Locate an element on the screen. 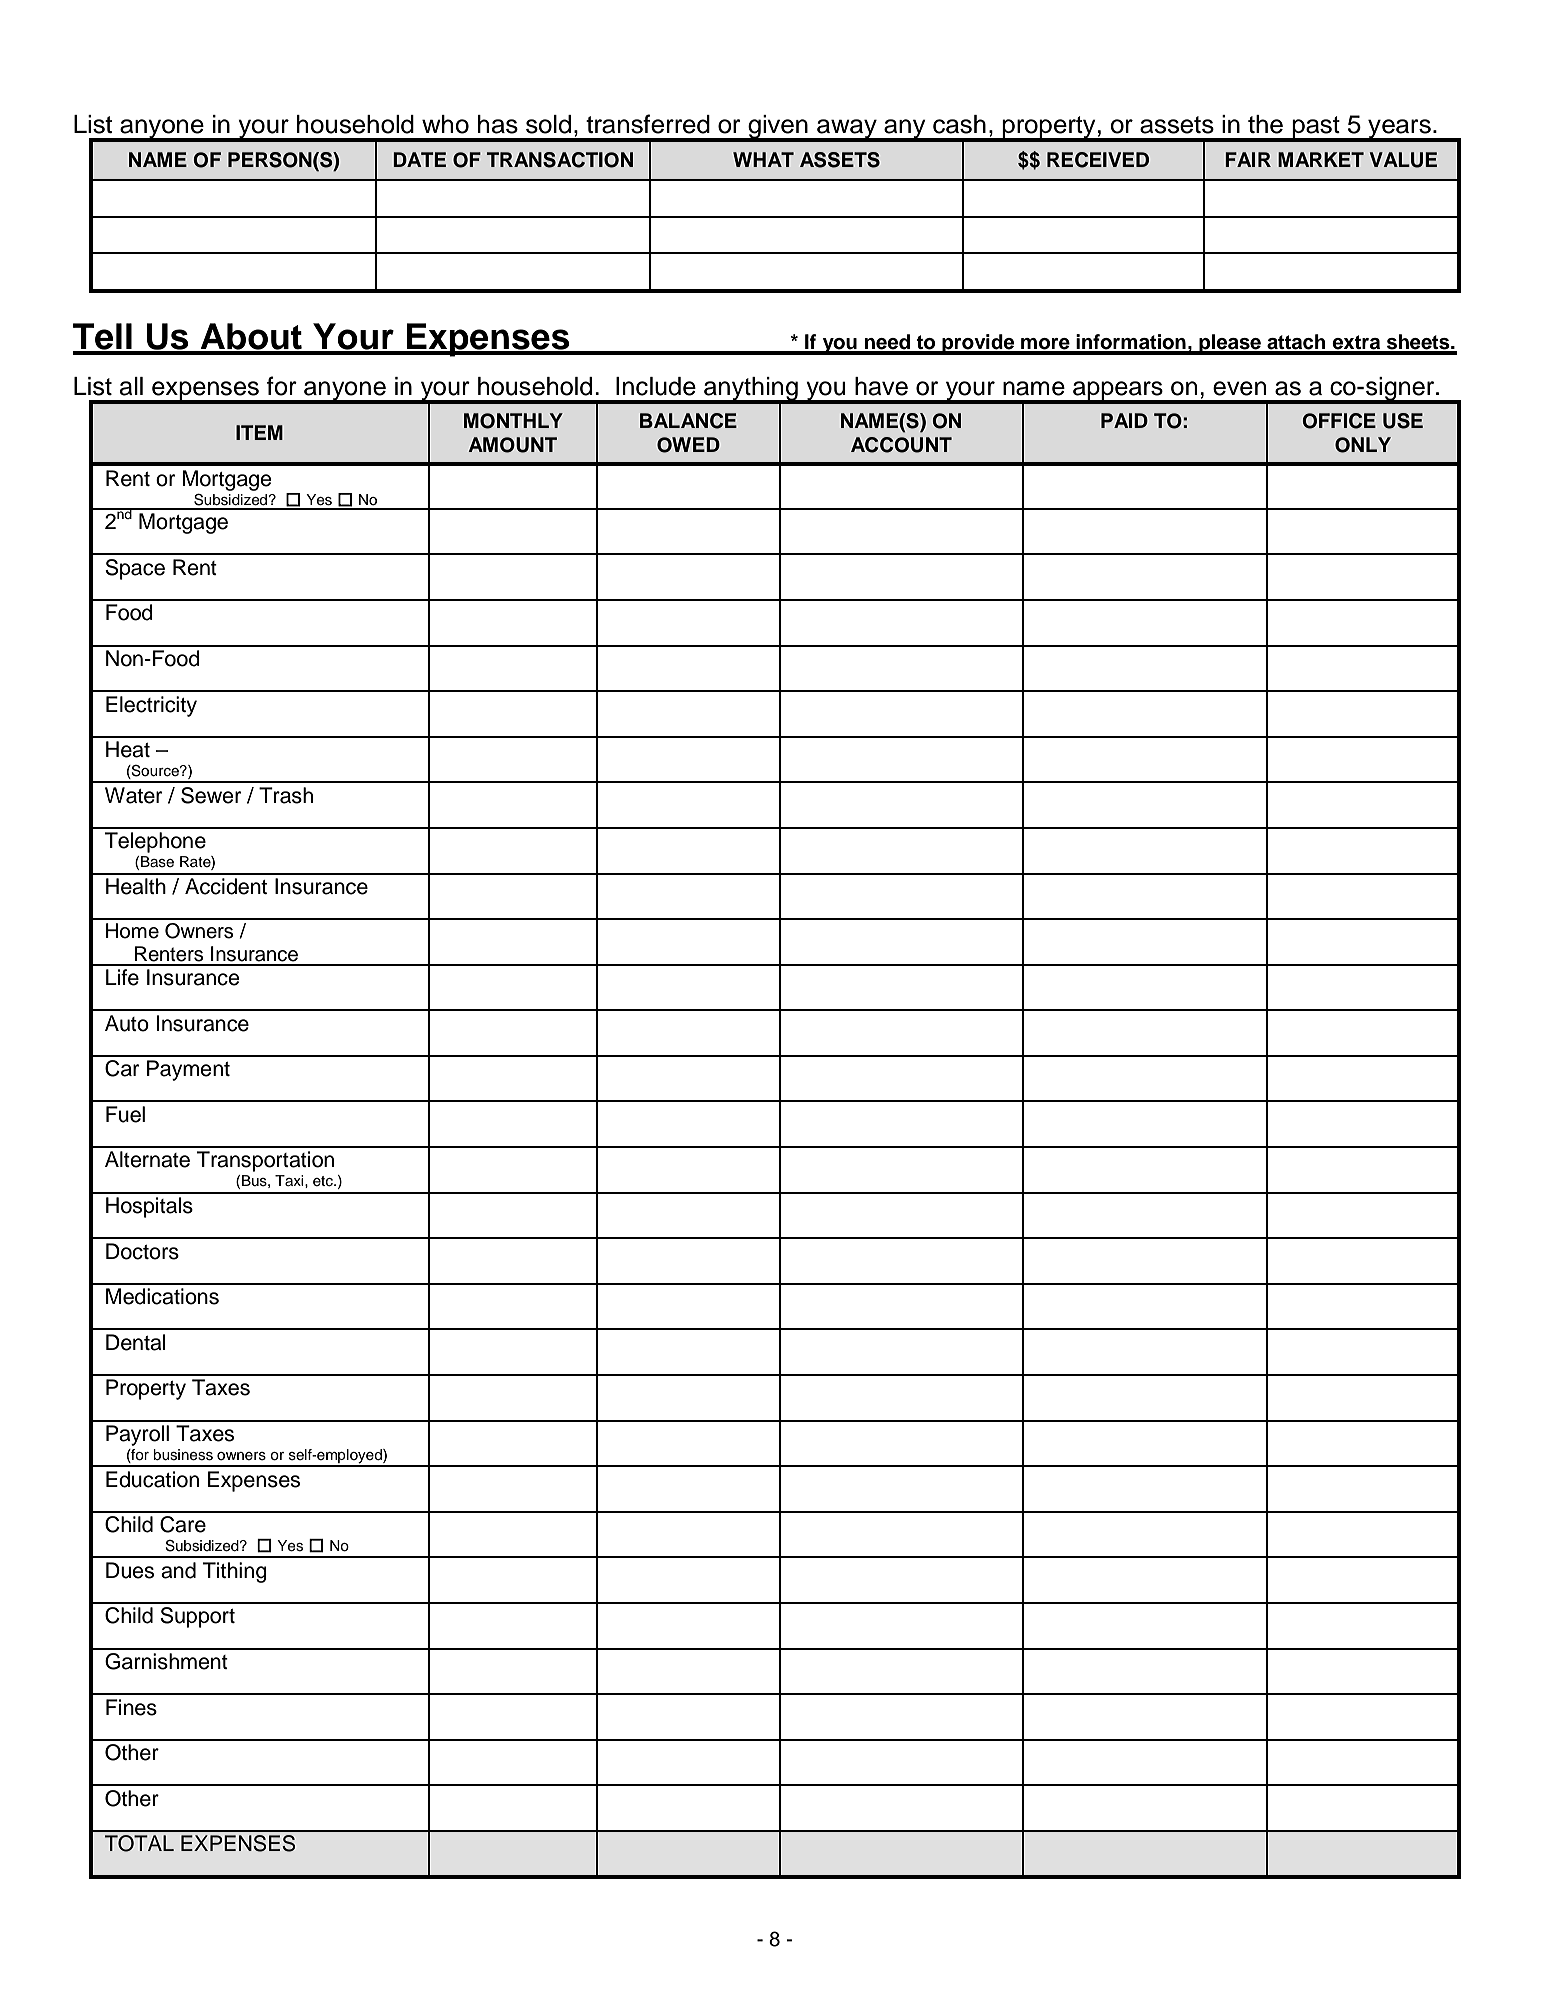 Image resolution: width=1550 pixels, height=2006 pixels. Tithing is located at coordinates (235, 1572).
